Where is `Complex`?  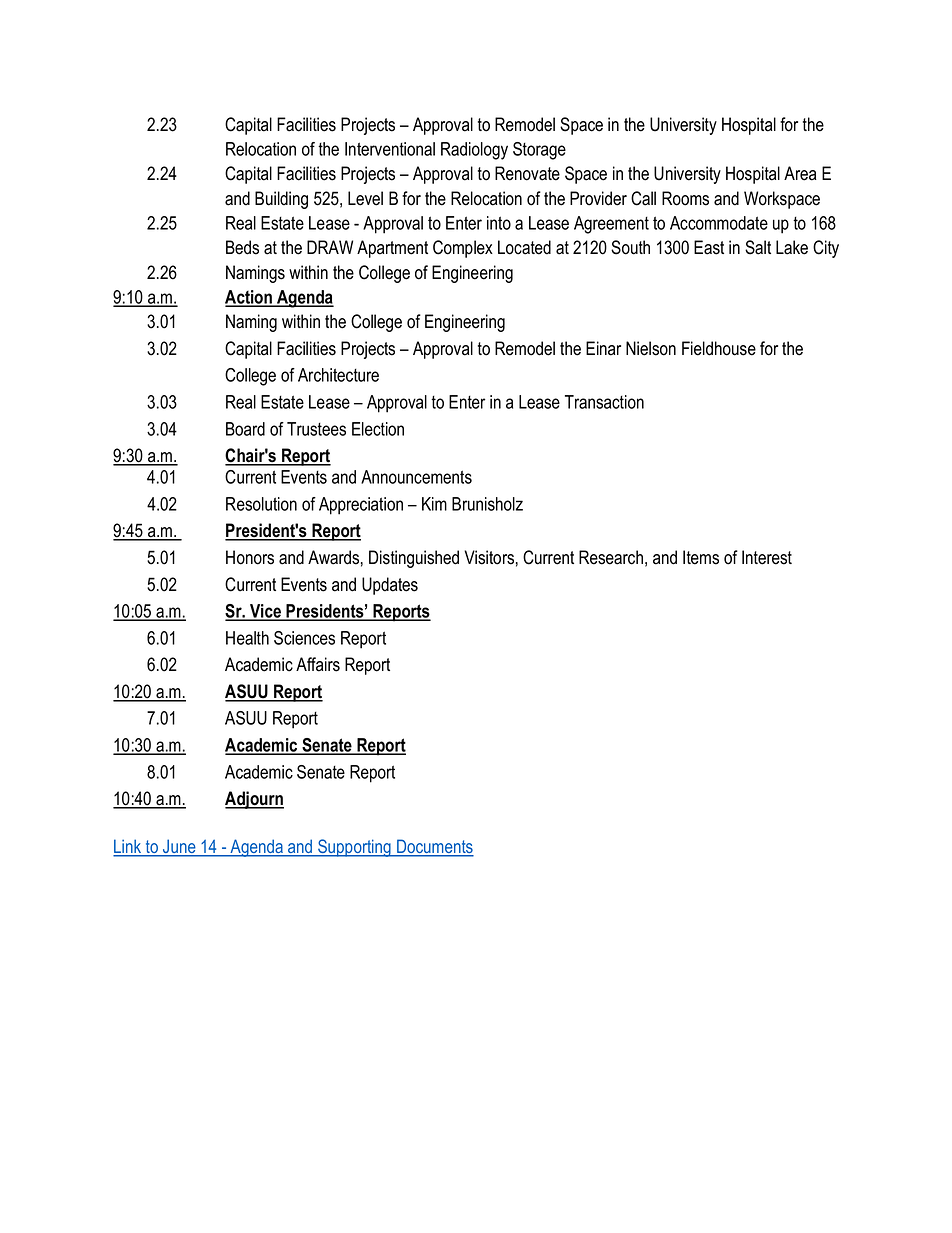 Complex is located at coordinates (463, 249).
